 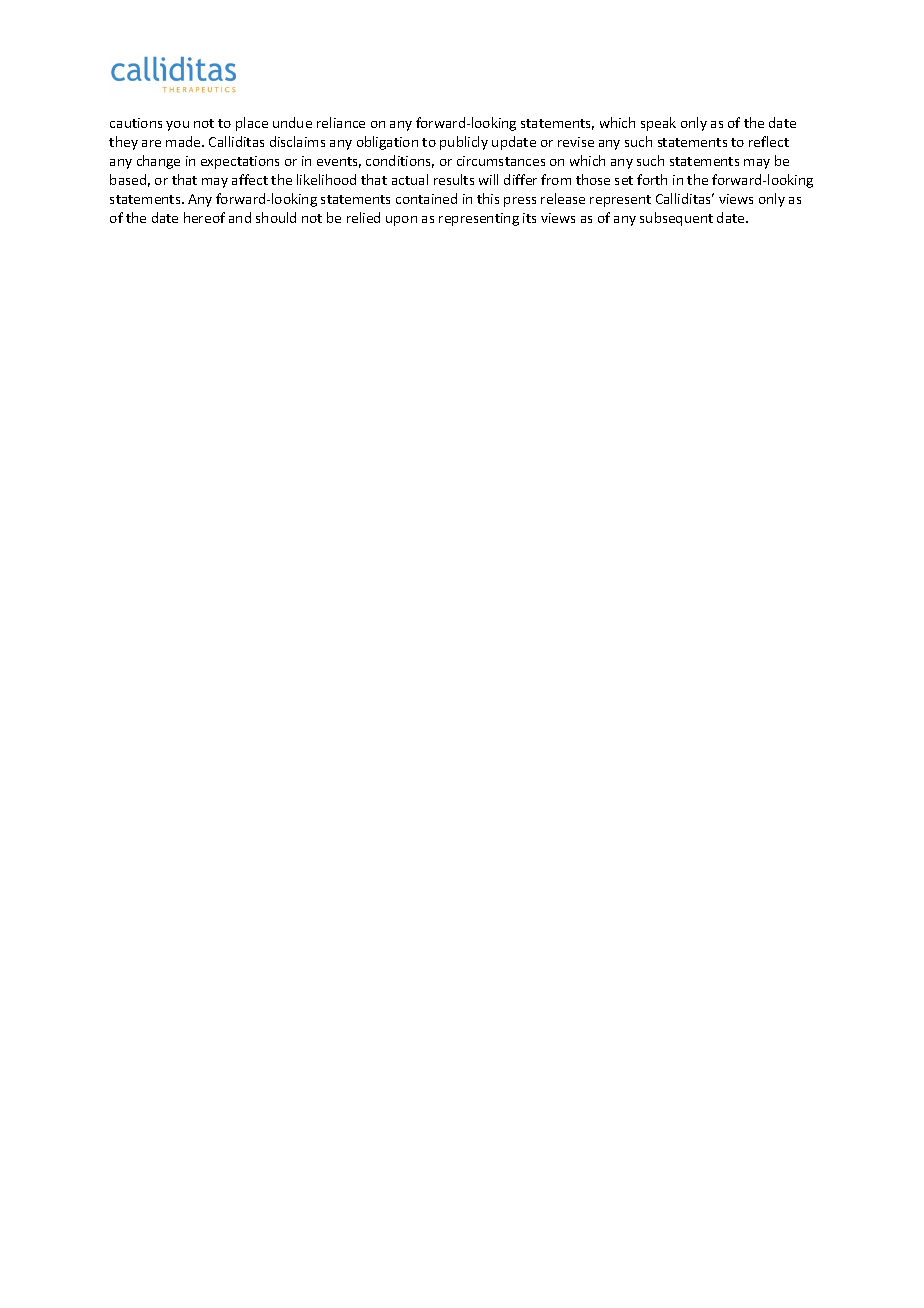 I want to click on upon, so click(x=401, y=221).
